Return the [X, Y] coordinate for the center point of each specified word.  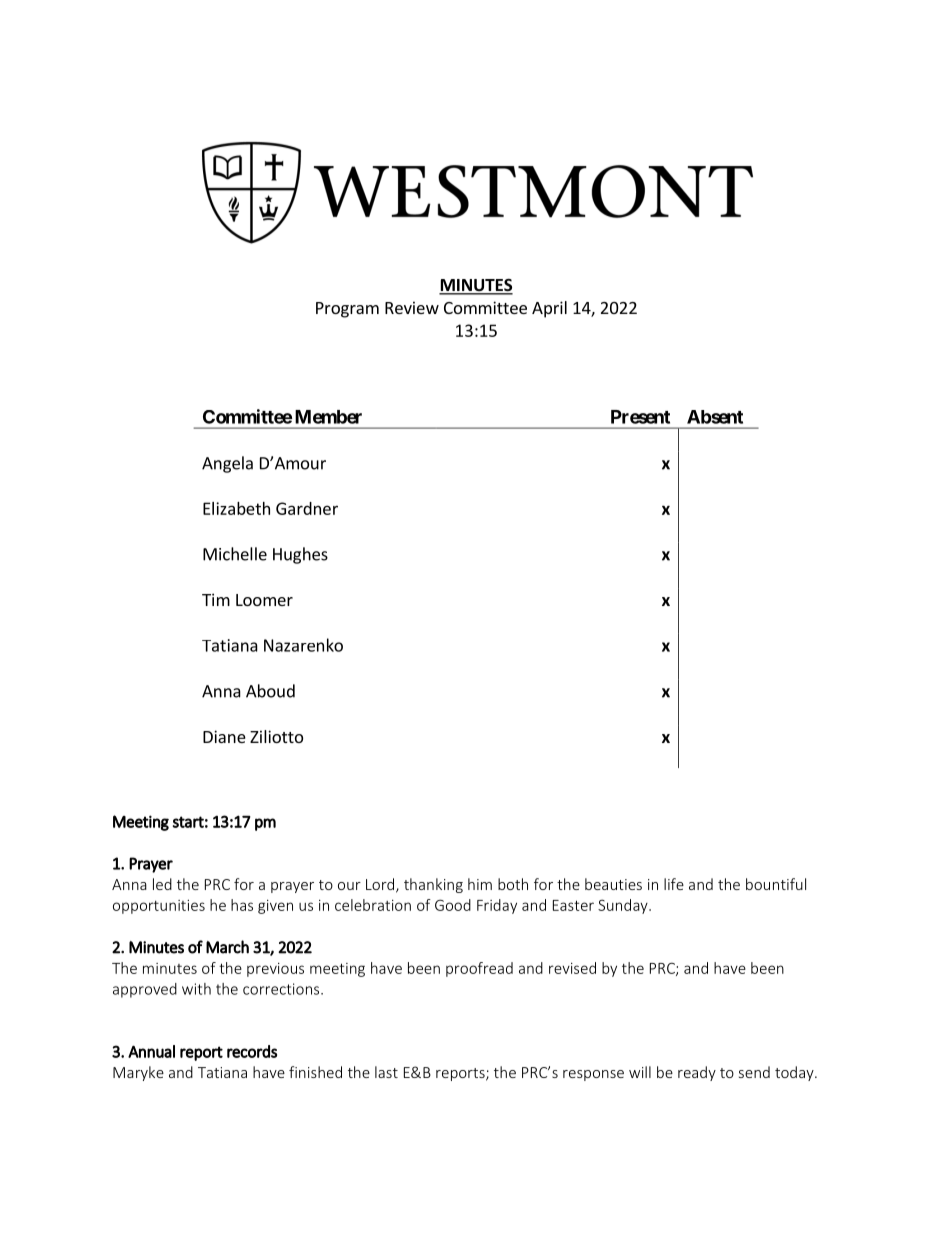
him [480, 884]
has [242, 905]
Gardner [307, 508]
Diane [224, 736]
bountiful [776, 884]
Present [640, 417]
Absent [715, 417]
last [386, 1072]
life [674, 884]
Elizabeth [236, 508]
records [252, 1051]
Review [412, 307]
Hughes [300, 555]
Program [347, 310]
